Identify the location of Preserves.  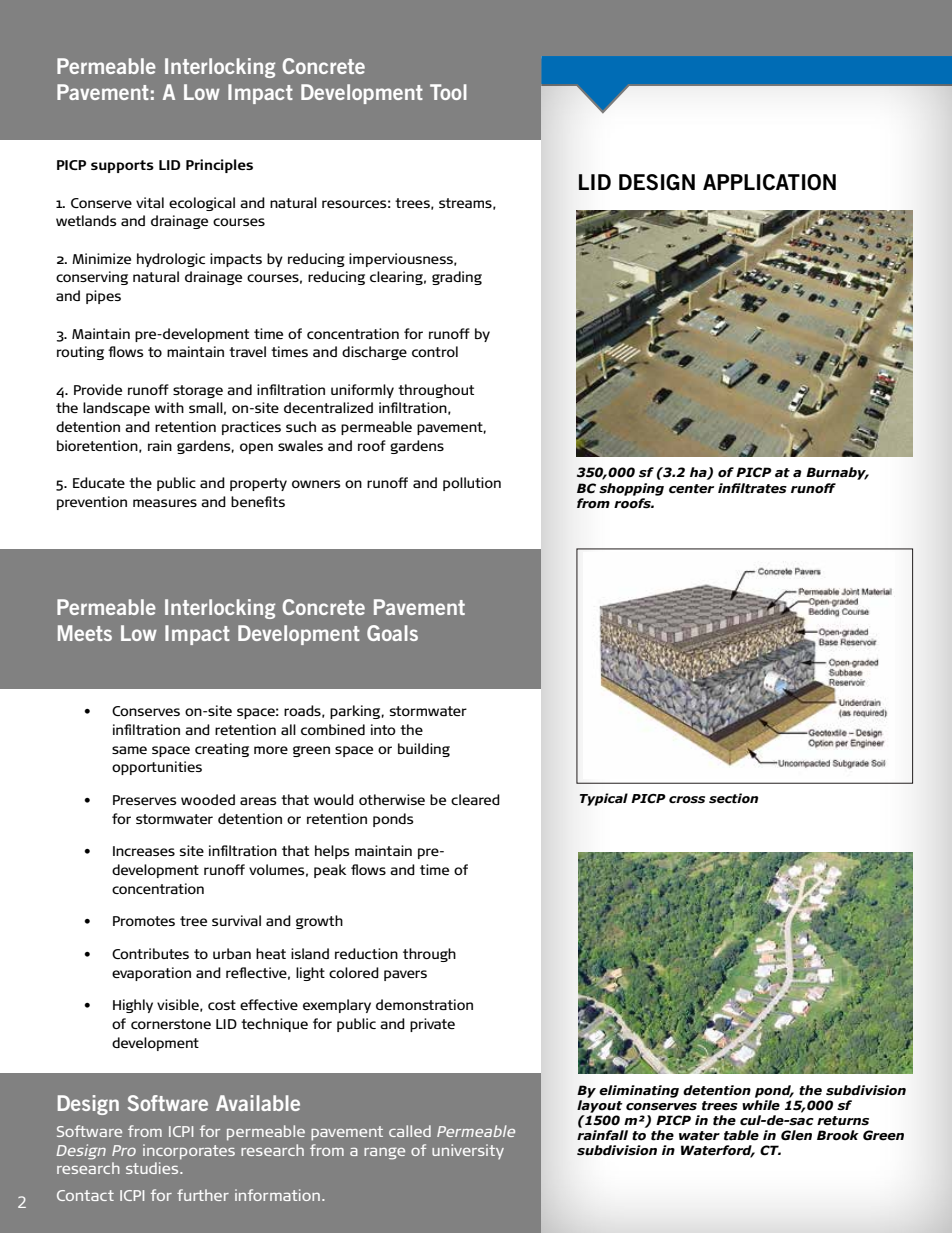
(145, 800).
